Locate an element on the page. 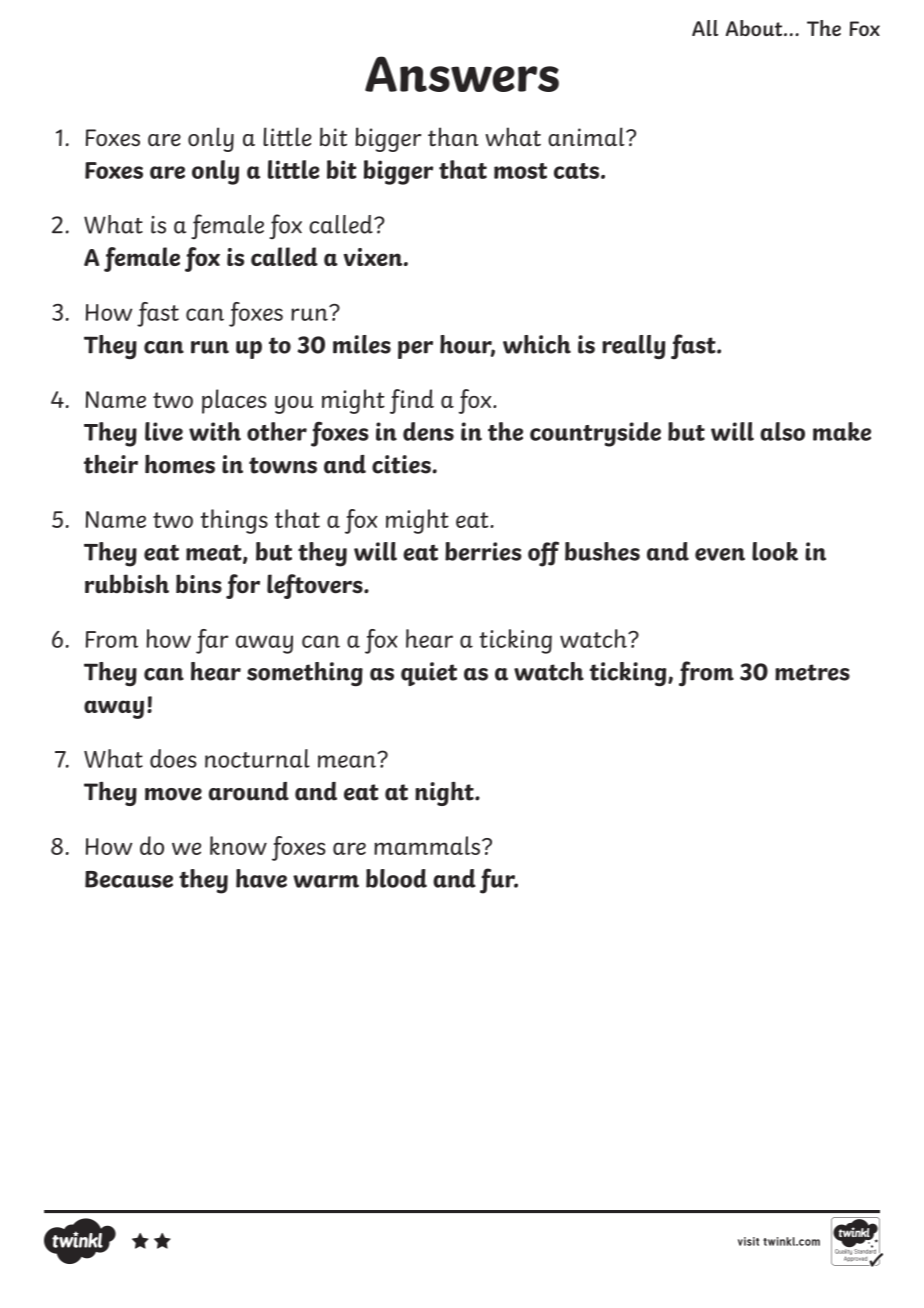 Image resolution: width=924 pixels, height=1308 pixels. quiet is located at coordinates (429, 674).
